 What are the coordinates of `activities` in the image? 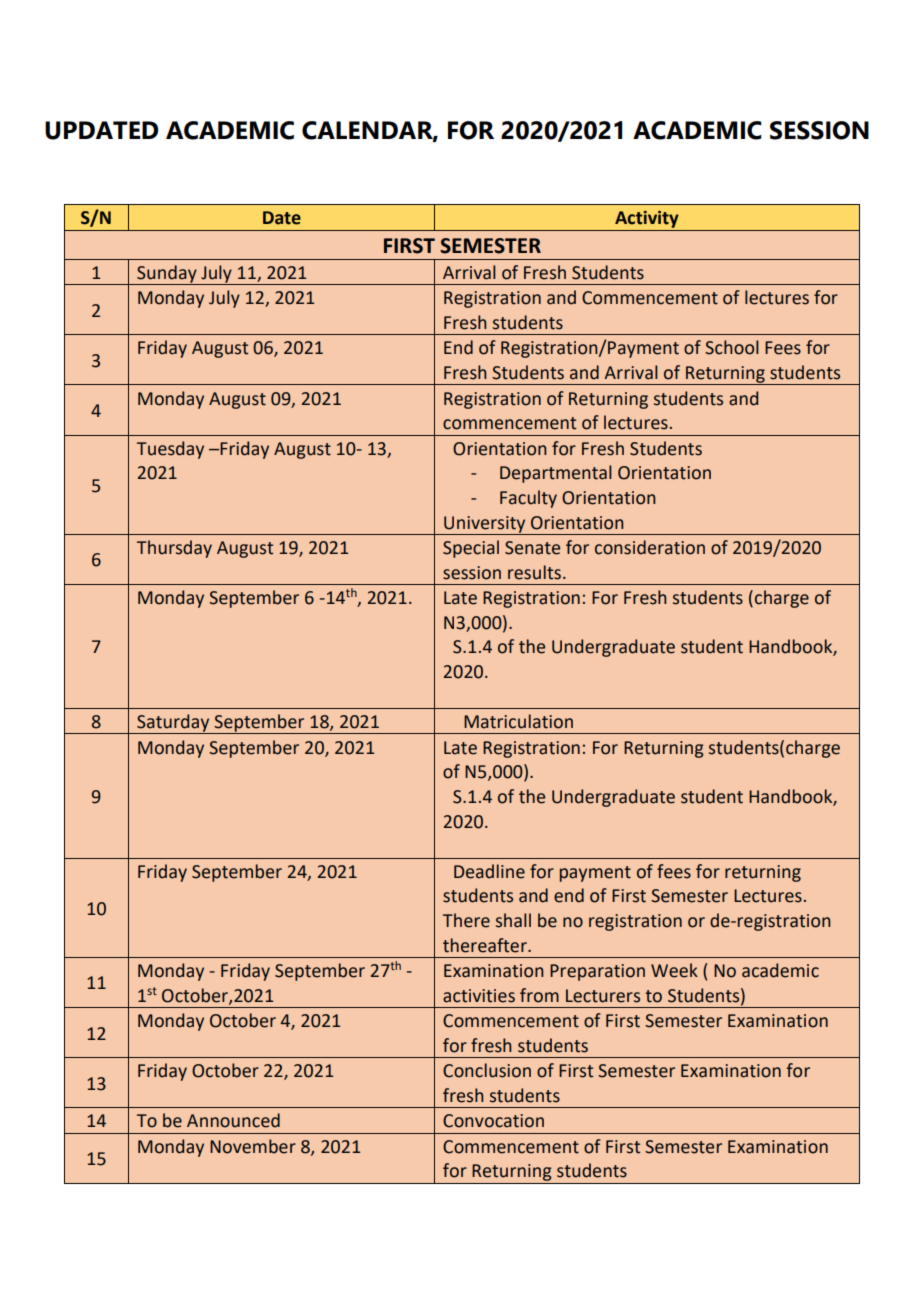 It's located at (479, 996).
